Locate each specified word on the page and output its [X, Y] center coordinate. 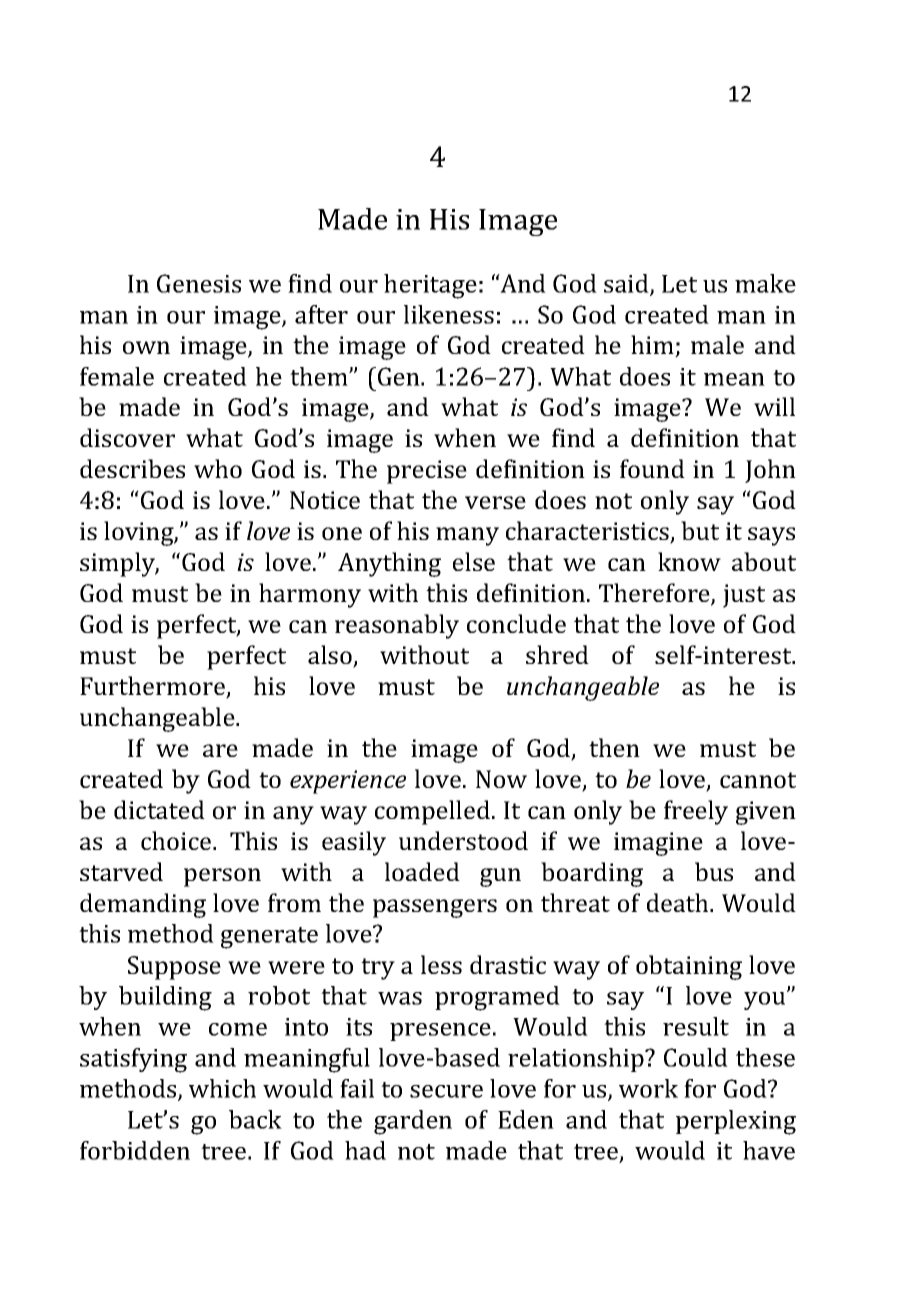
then [614, 747]
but [700, 530]
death [679, 902]
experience [348, 782]
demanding [143, 905]
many [467, 536]
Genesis [199, 283]
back [255, 1119]
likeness [449, 314]
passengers [435, 908]
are [220, 750]
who [218, 468]
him [653, 346]
